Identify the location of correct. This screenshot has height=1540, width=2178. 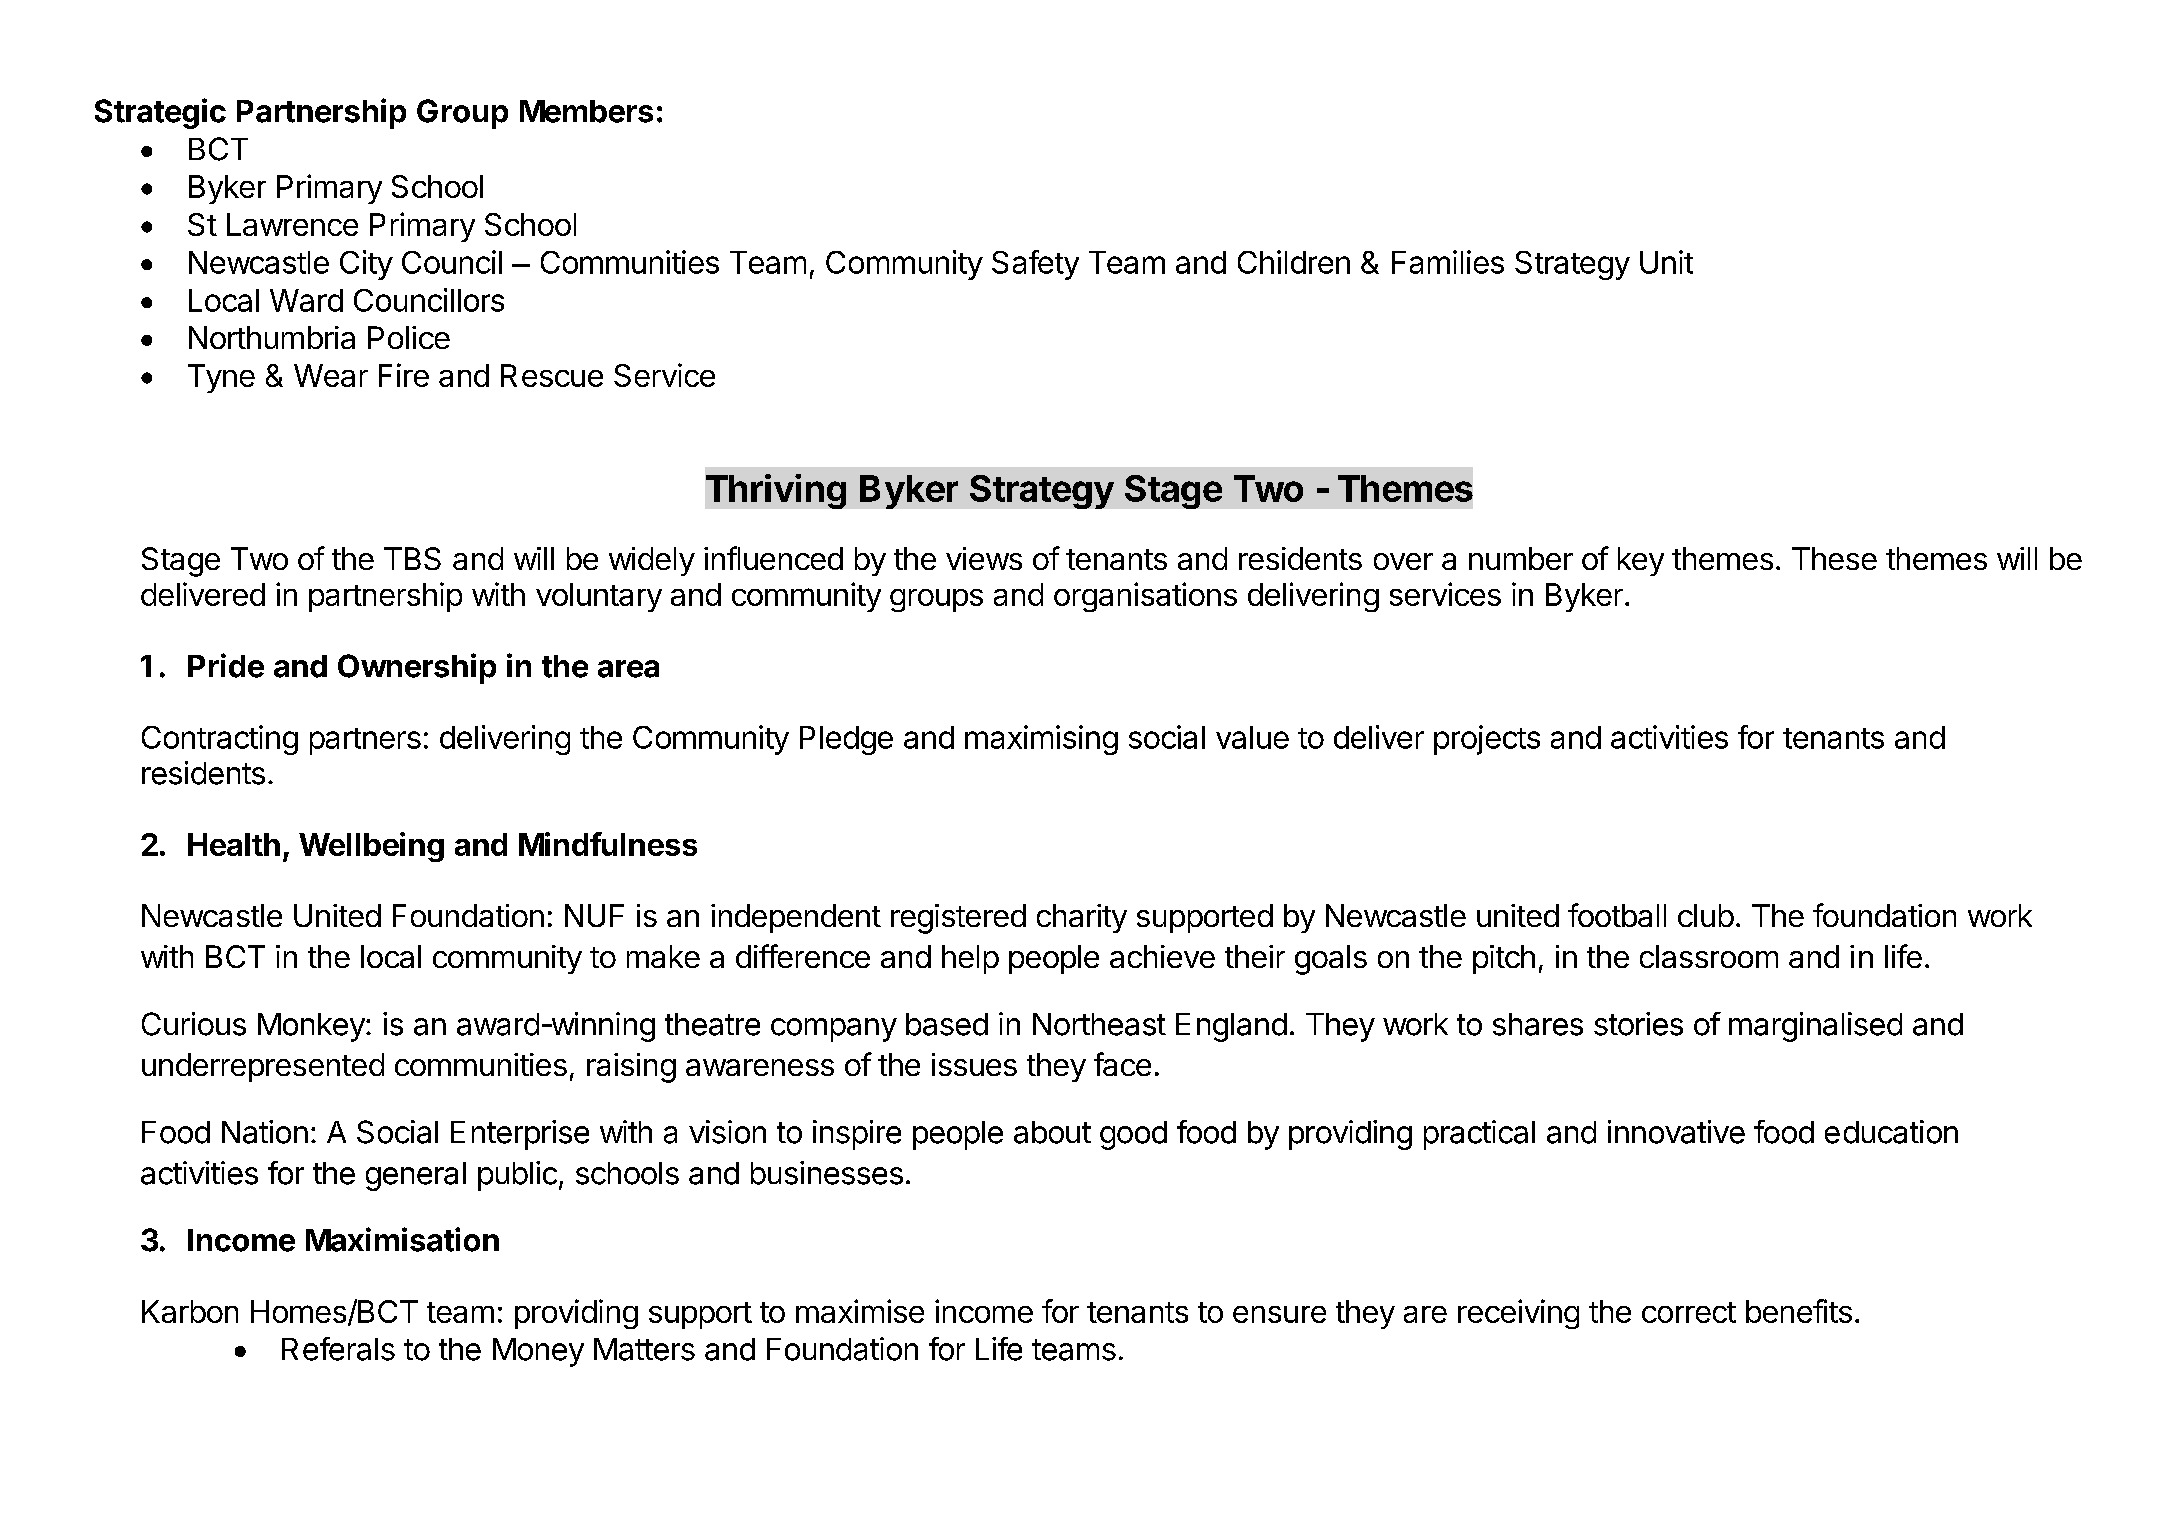
(1689, 1312).
